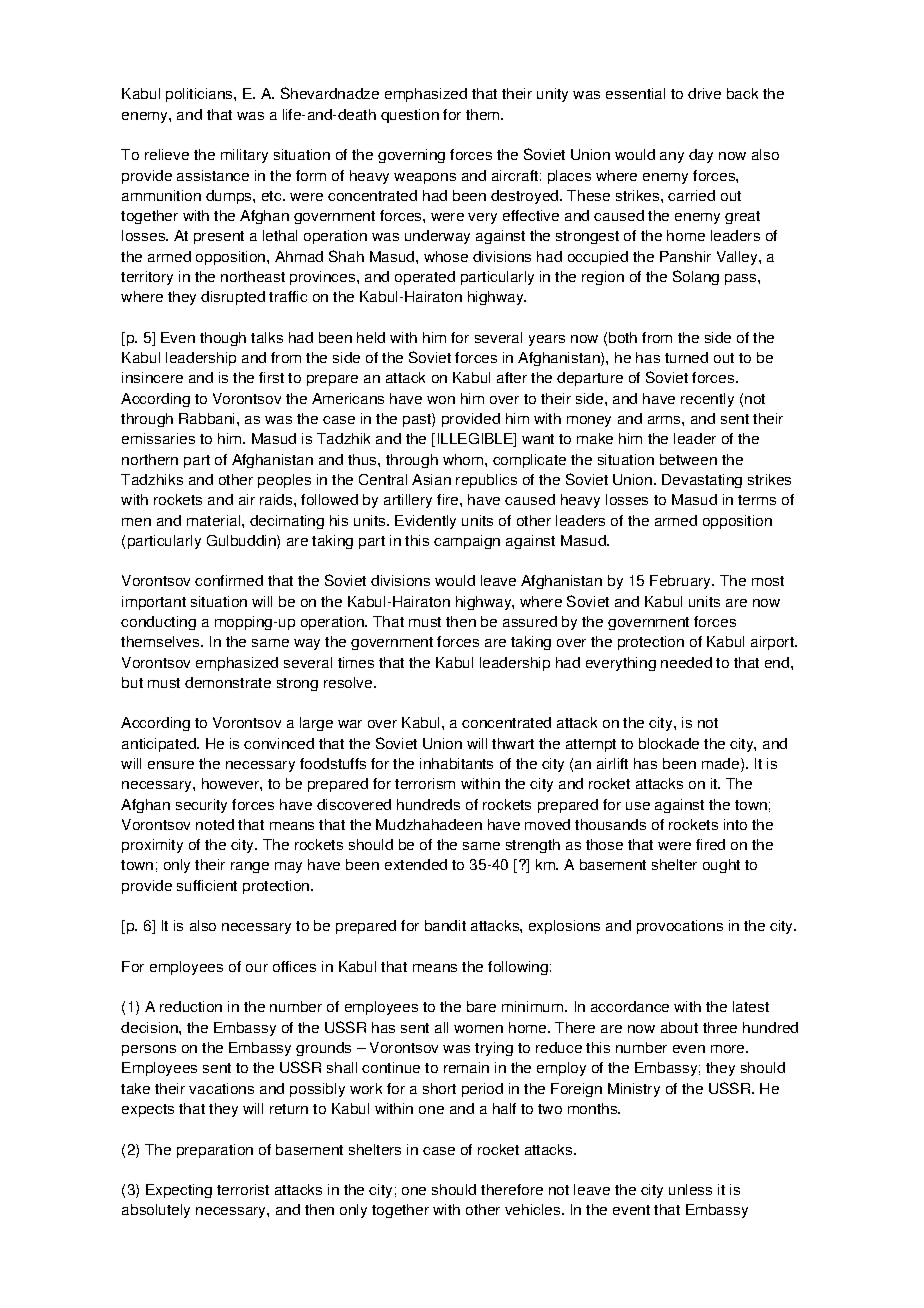 Image resolution: width=924 pixels, height=1308 pixels. Describe the element at coordinates (686, 662) in the screenshot. I see `needed` at that location.
